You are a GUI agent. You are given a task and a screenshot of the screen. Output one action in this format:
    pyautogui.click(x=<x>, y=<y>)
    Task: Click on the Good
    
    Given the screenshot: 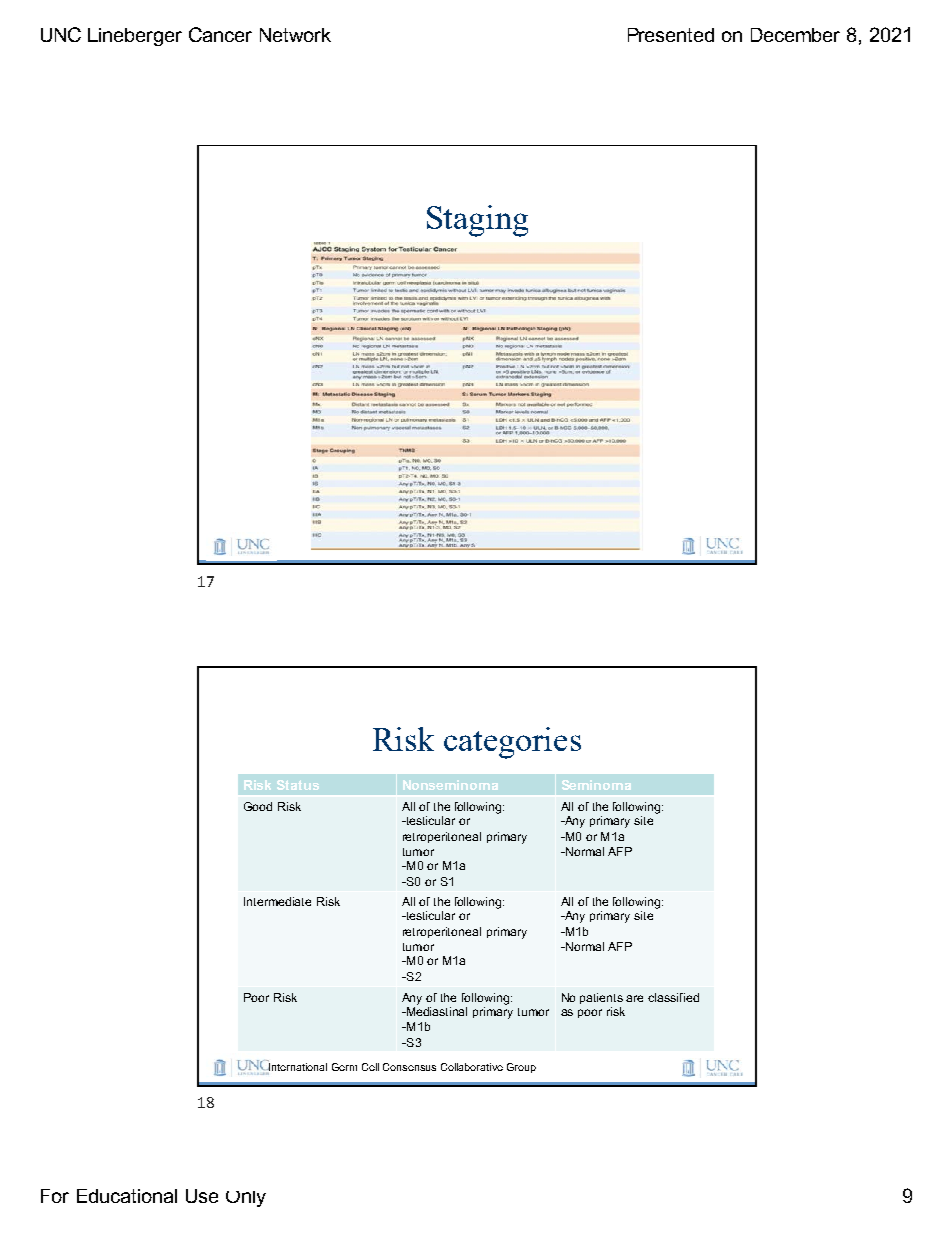 What is the action you would take?
    pyautogui.click(x=258, y=806)
